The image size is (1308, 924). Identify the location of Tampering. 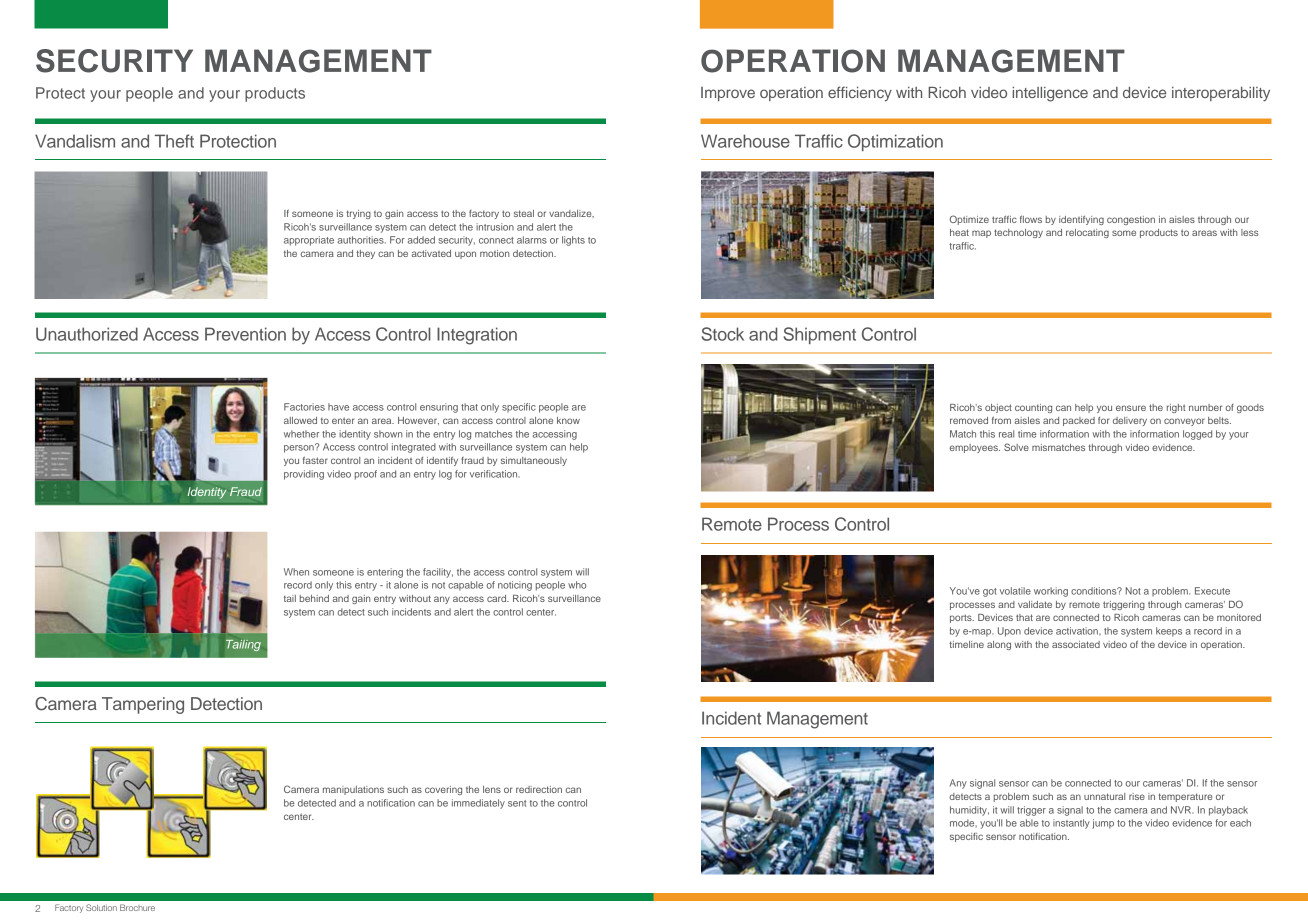
(143, 705).
